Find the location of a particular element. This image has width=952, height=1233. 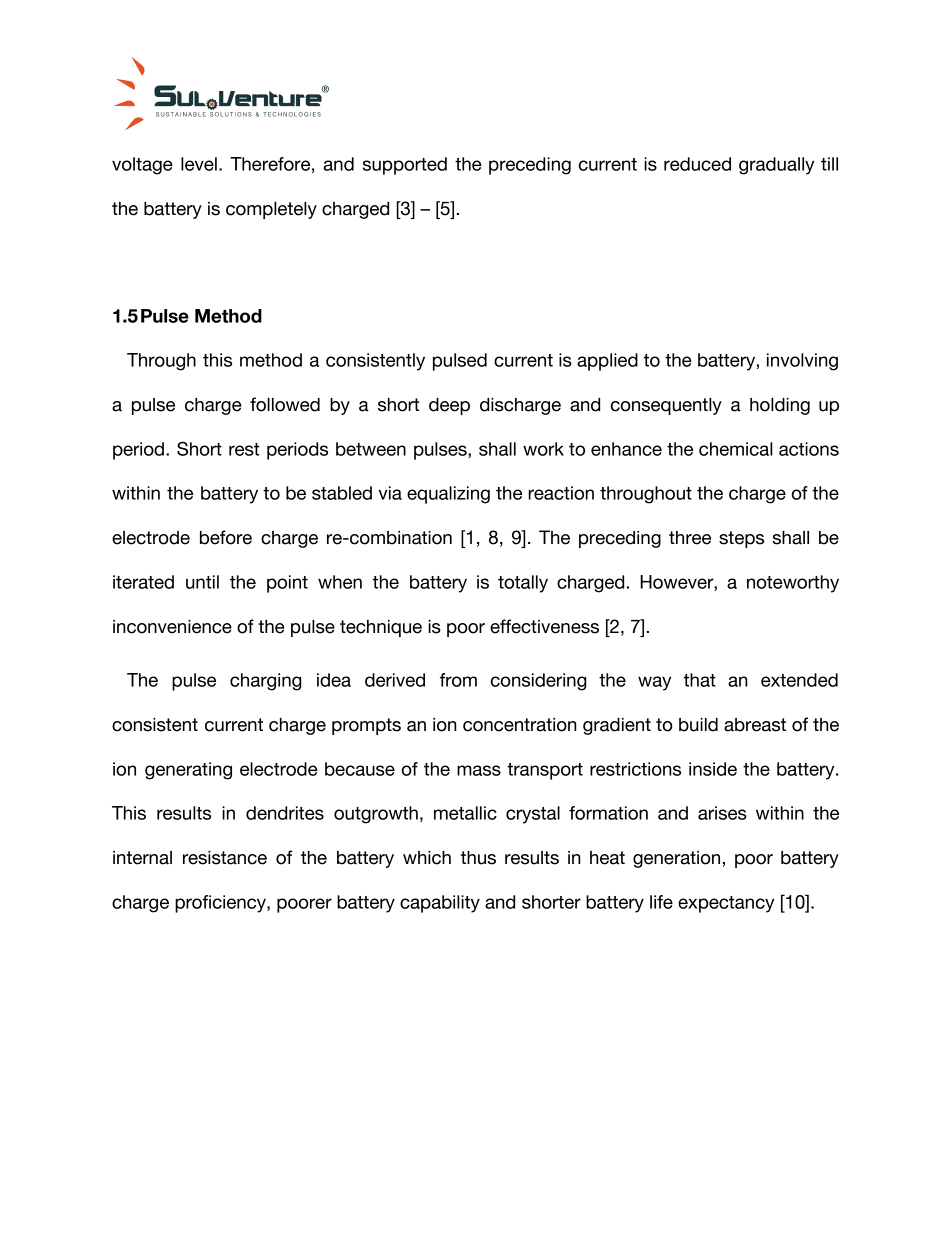

before is located at coordinates (226, 537).
